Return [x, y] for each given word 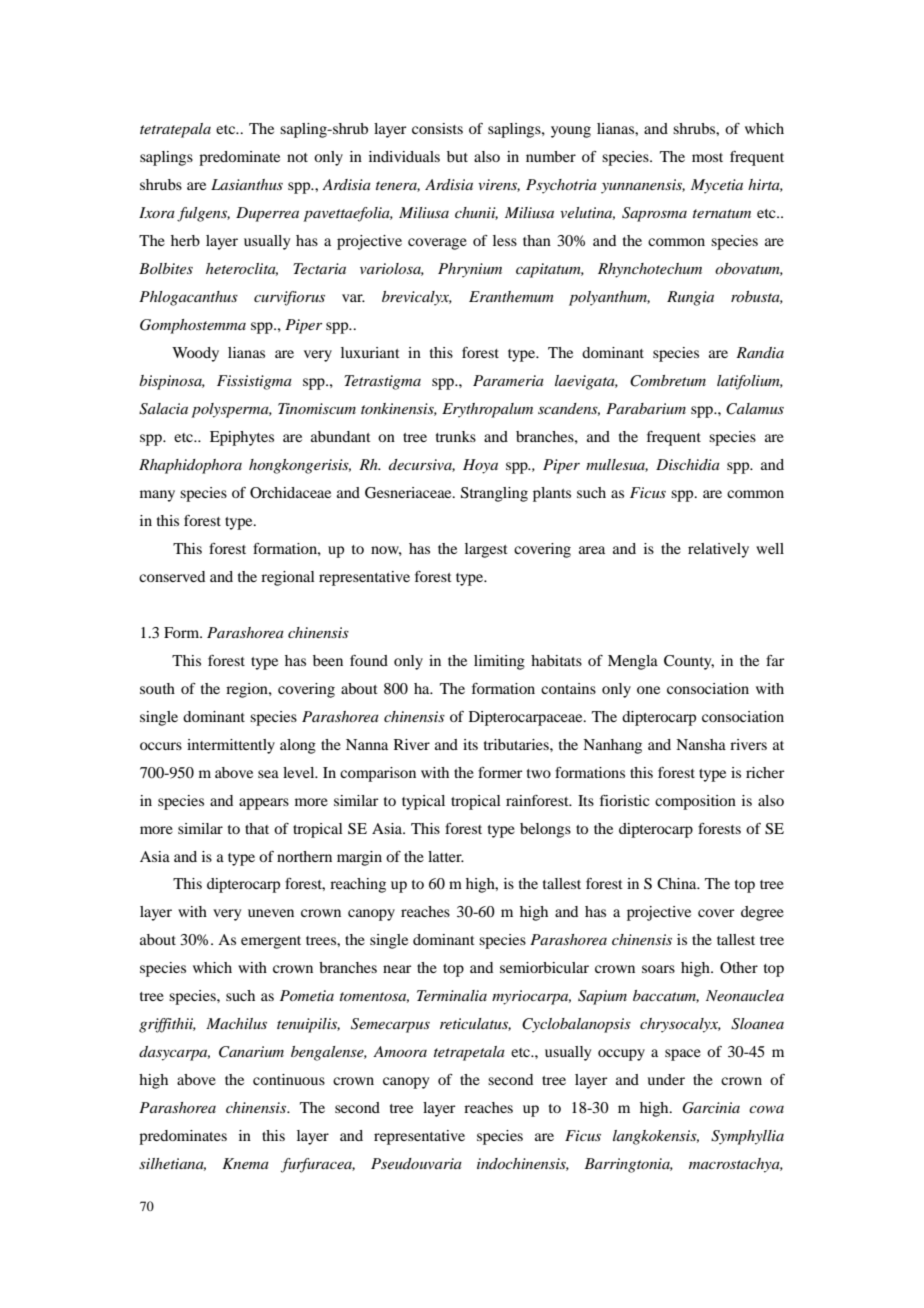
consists [437, 128]
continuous [289, 1079]
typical [423, 802]
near [397, 969]
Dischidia [688, 464]
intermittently [231, 746]
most [707, 157]
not [297, 157]
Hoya [480, 466]
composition [695, 802]
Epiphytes [242, 438]
